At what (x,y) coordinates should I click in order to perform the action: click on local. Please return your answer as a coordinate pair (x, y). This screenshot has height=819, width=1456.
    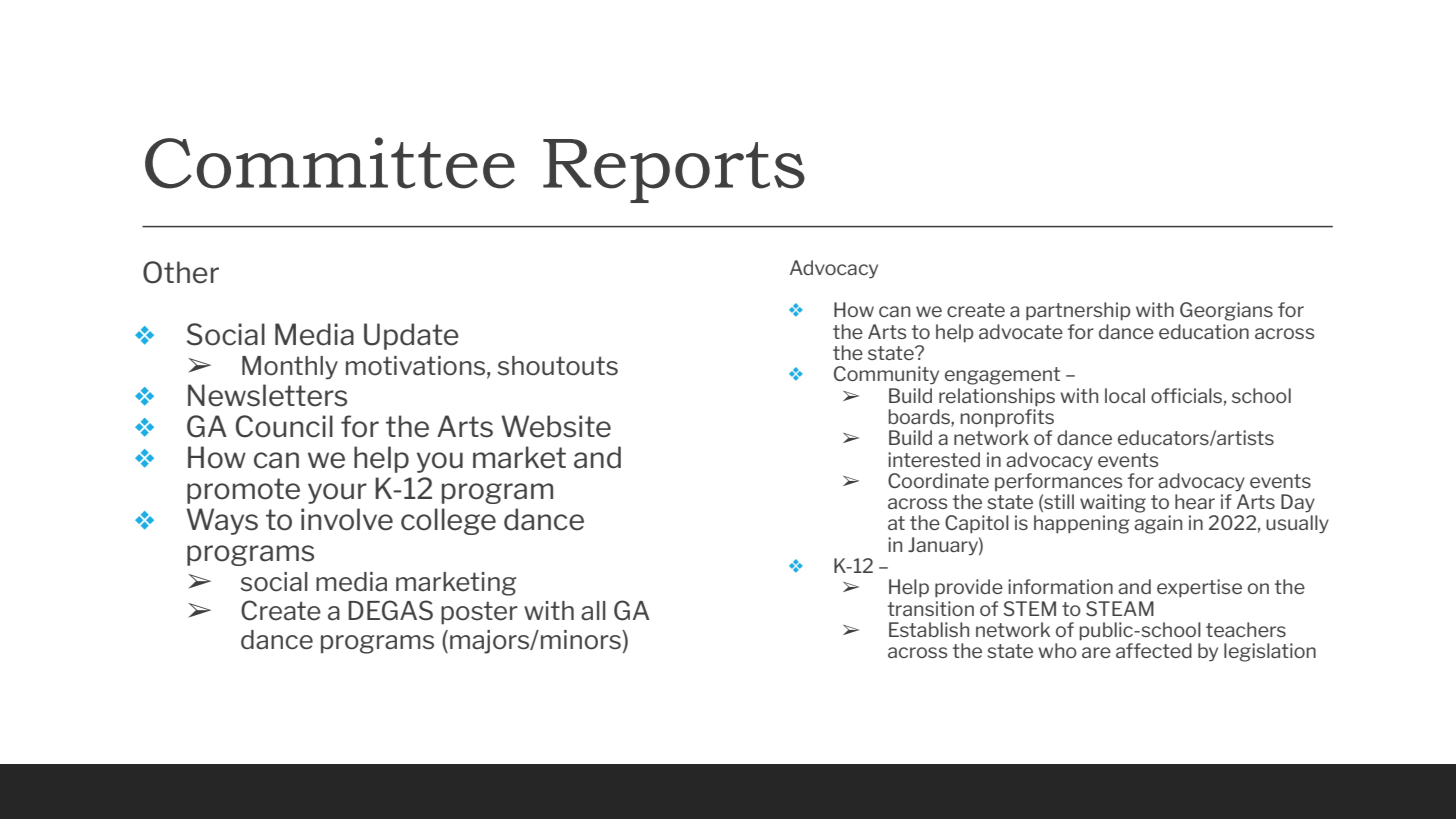
    Looking at the image, I should click on (1125, 395).
